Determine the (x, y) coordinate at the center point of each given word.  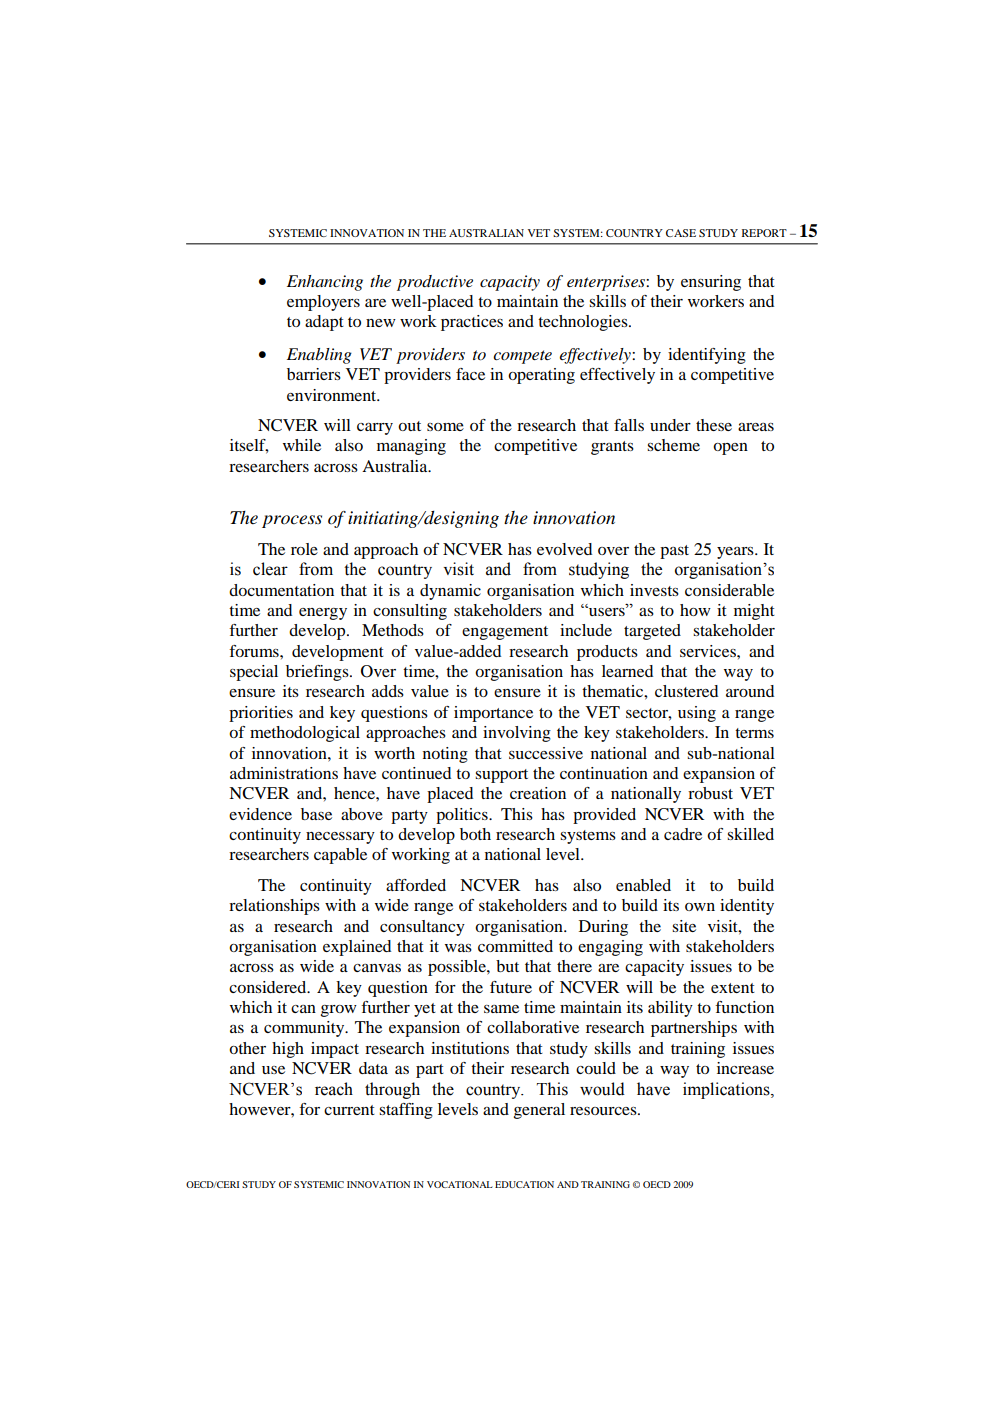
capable (340, 856)
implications (727, 1090)
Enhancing (325, 283)
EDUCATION (524, 1184)
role (304, 549)
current (349, 1110)
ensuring (711, 283)
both (475, 834)
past (674, 552)
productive (435, 283)
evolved (564, 549)
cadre (683, 834)
